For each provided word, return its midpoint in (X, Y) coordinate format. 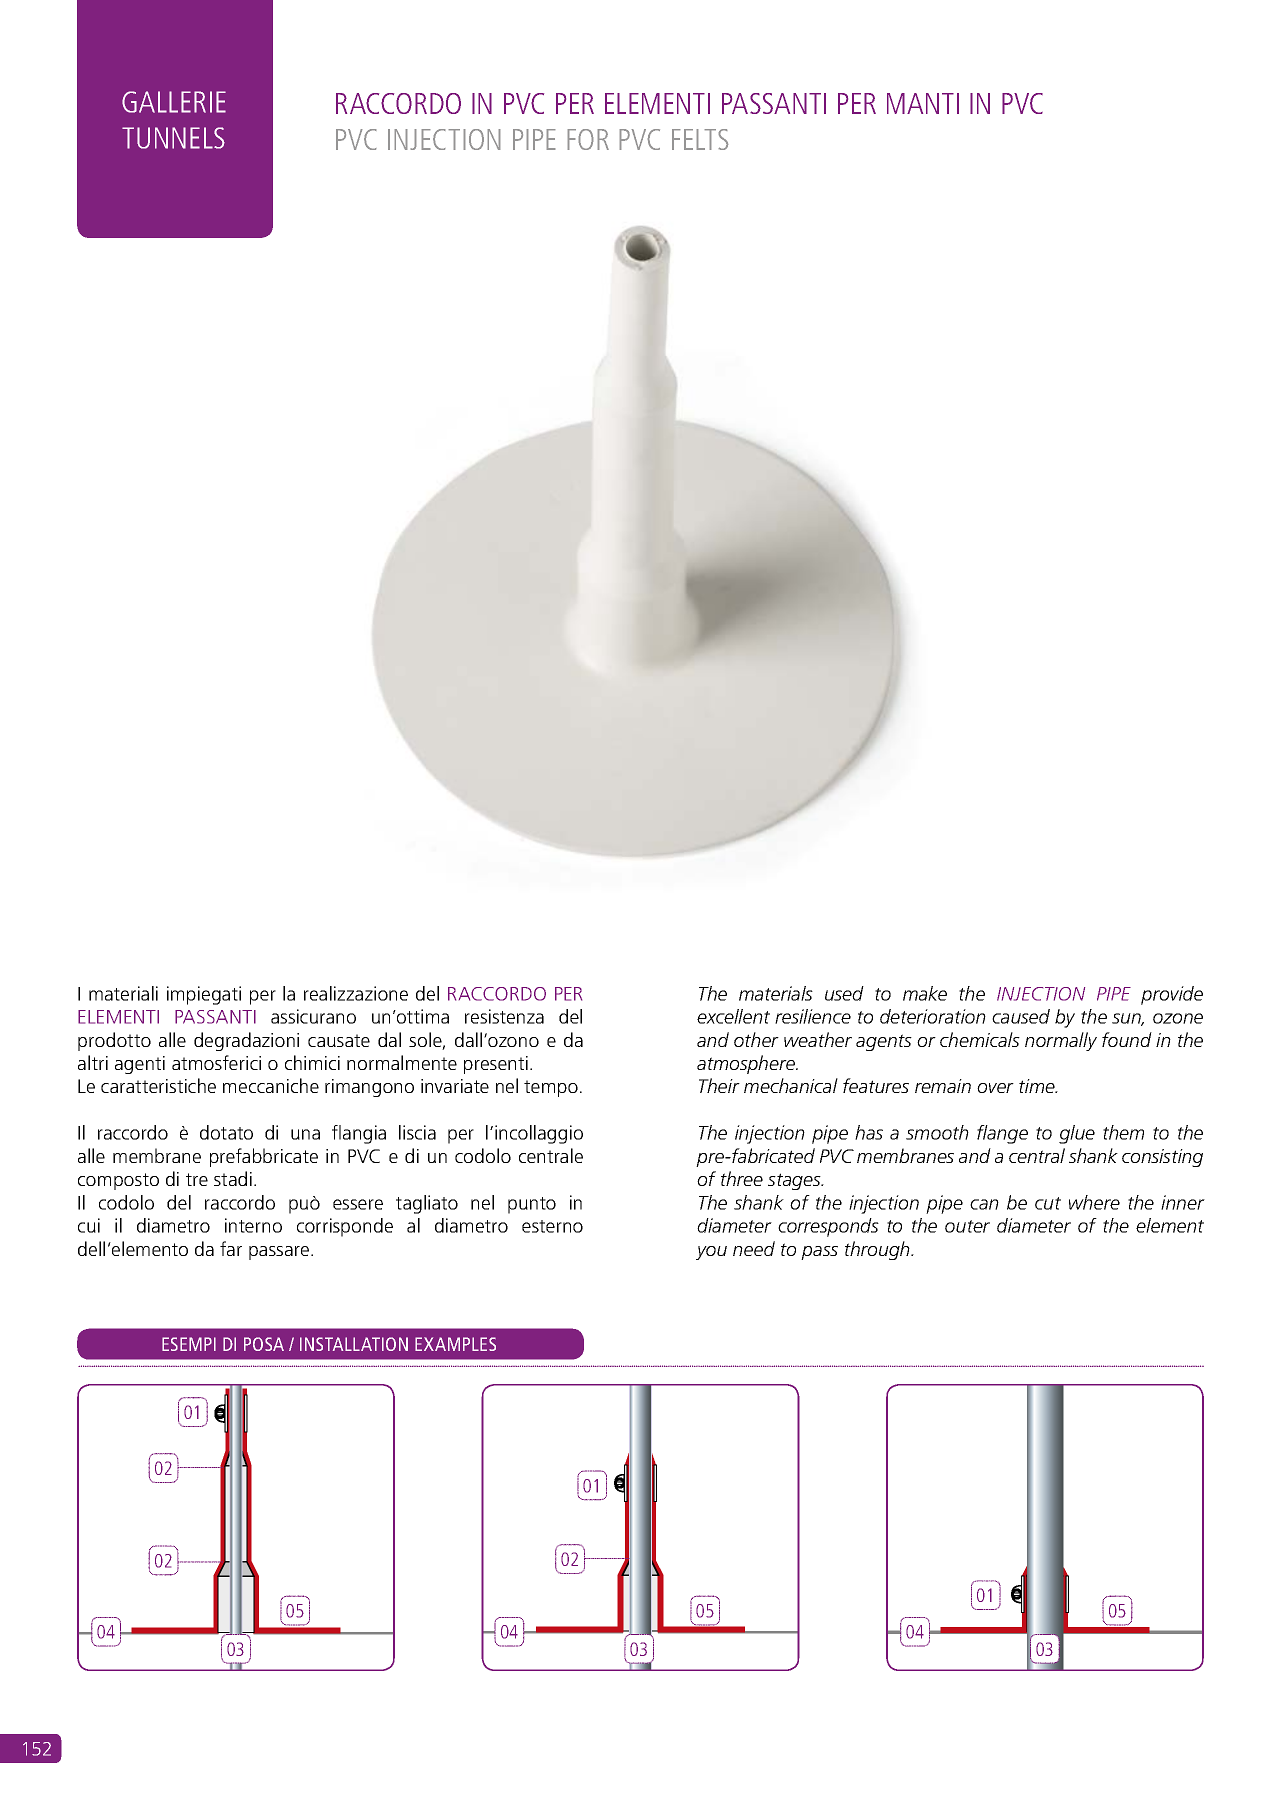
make (925, 993)
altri (93, 1062)
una (305, 1134)
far (231, 1248)
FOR (588, 139)
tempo (551, 1088)
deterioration (933, 1016)
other (756, 1039)
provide (1172, 995)
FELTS (700, 139)
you (711, 1253)
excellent (733, 1016)
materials (776, 993)
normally (1061, 1041)
